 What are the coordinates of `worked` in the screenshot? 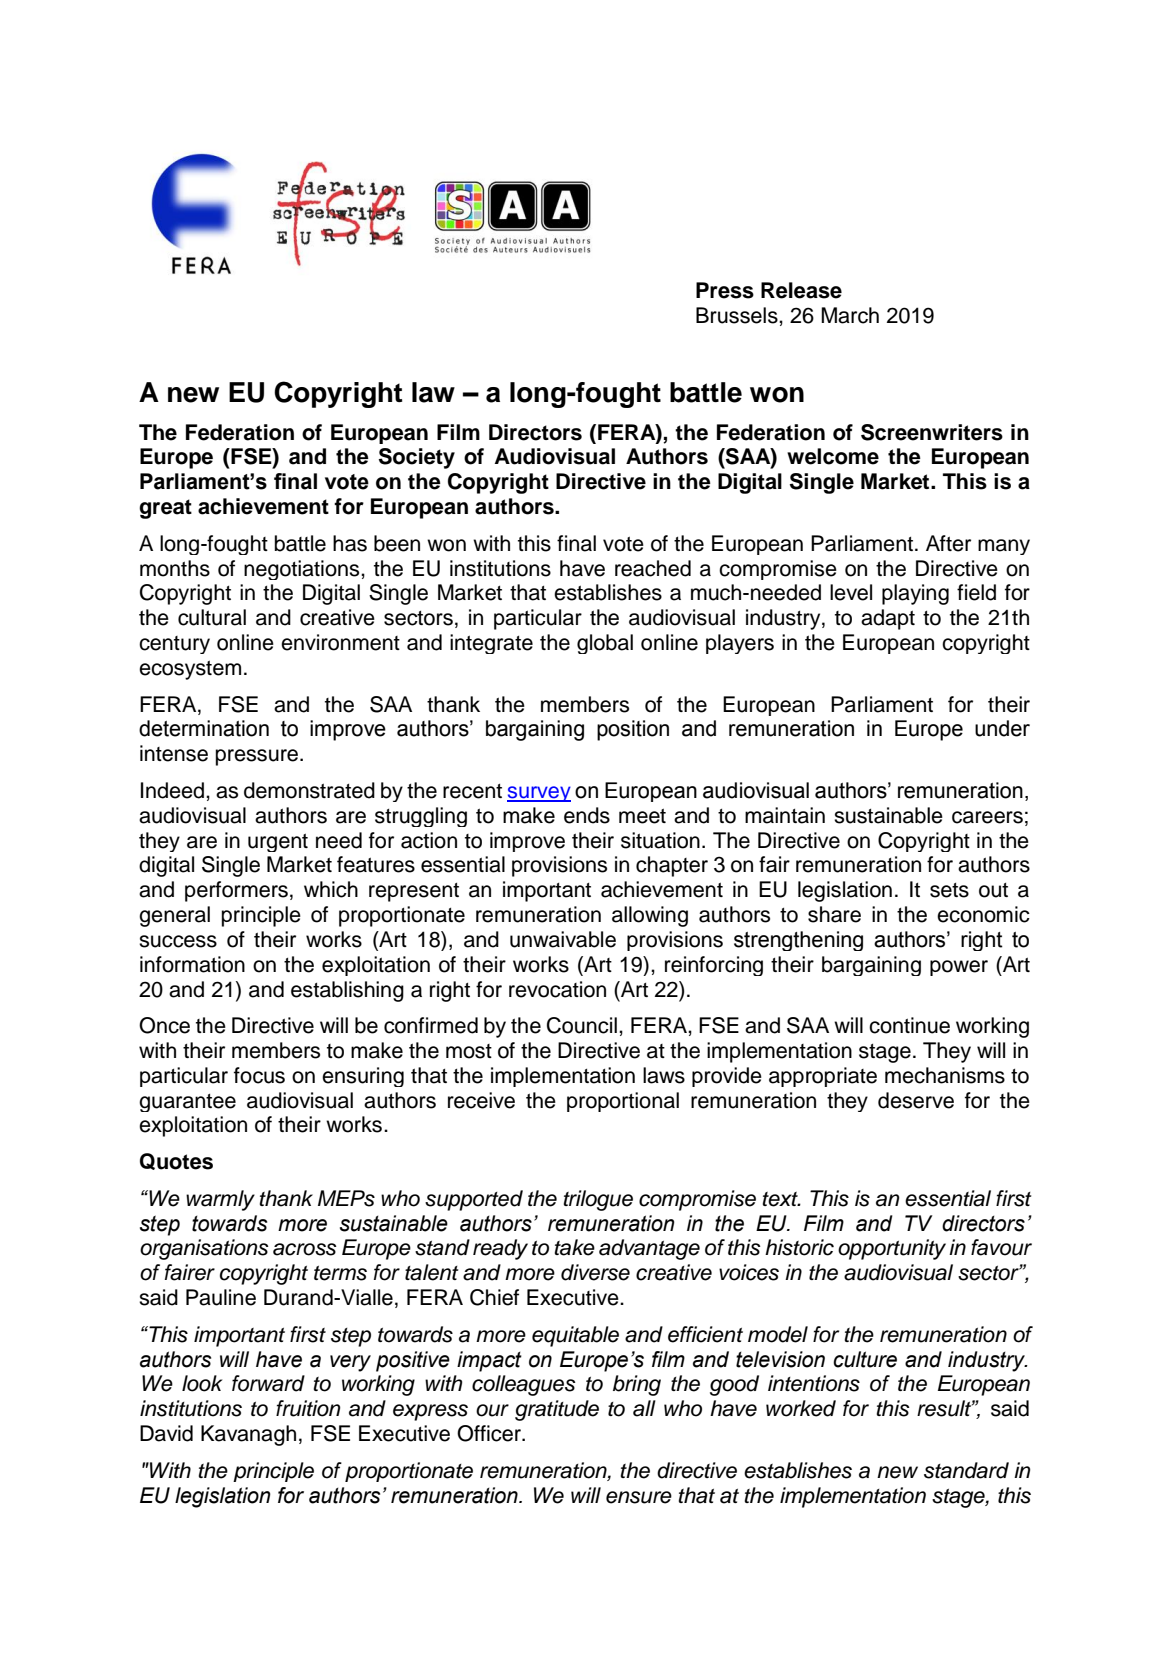 It's located at (801, 1408).
